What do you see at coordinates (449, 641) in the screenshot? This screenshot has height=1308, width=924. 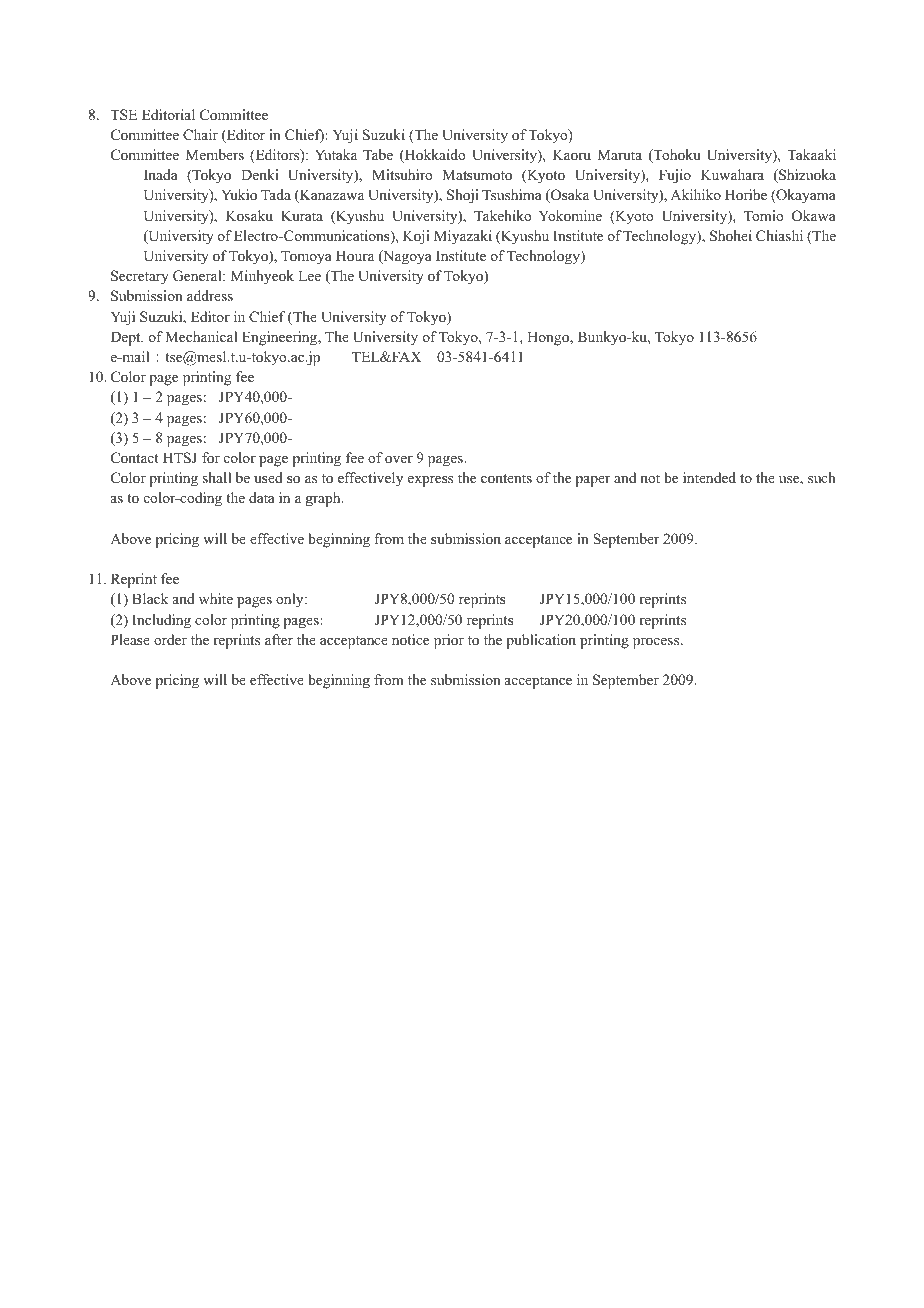 I see `prior` at bounding box center [449, 641].
